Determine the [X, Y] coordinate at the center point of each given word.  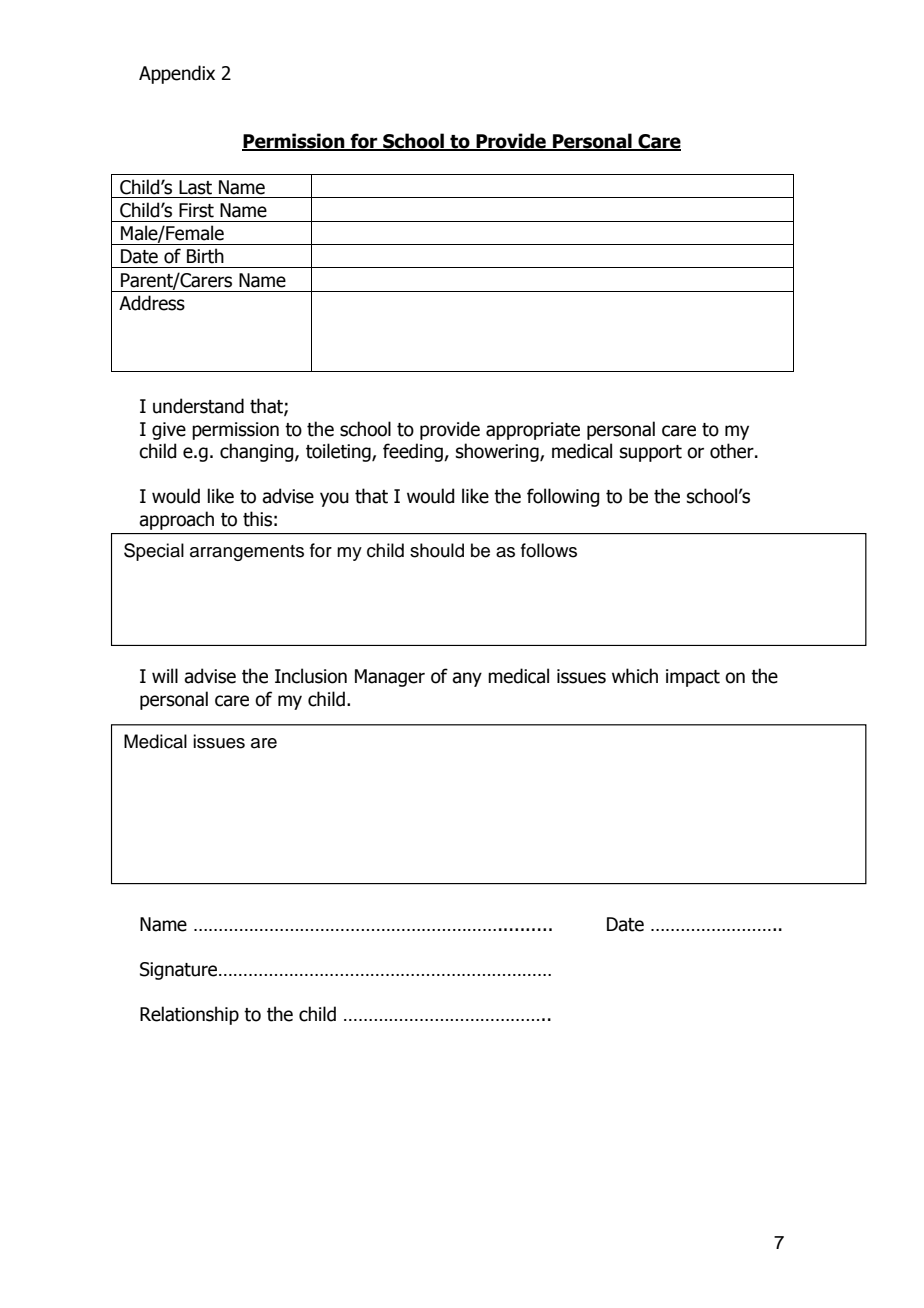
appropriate [533, 431]
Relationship [189, 1015]
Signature [180, 971]
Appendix [177, 74]
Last [195, 187]
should [437, 550]
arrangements [247, 553]
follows [549, 550]
